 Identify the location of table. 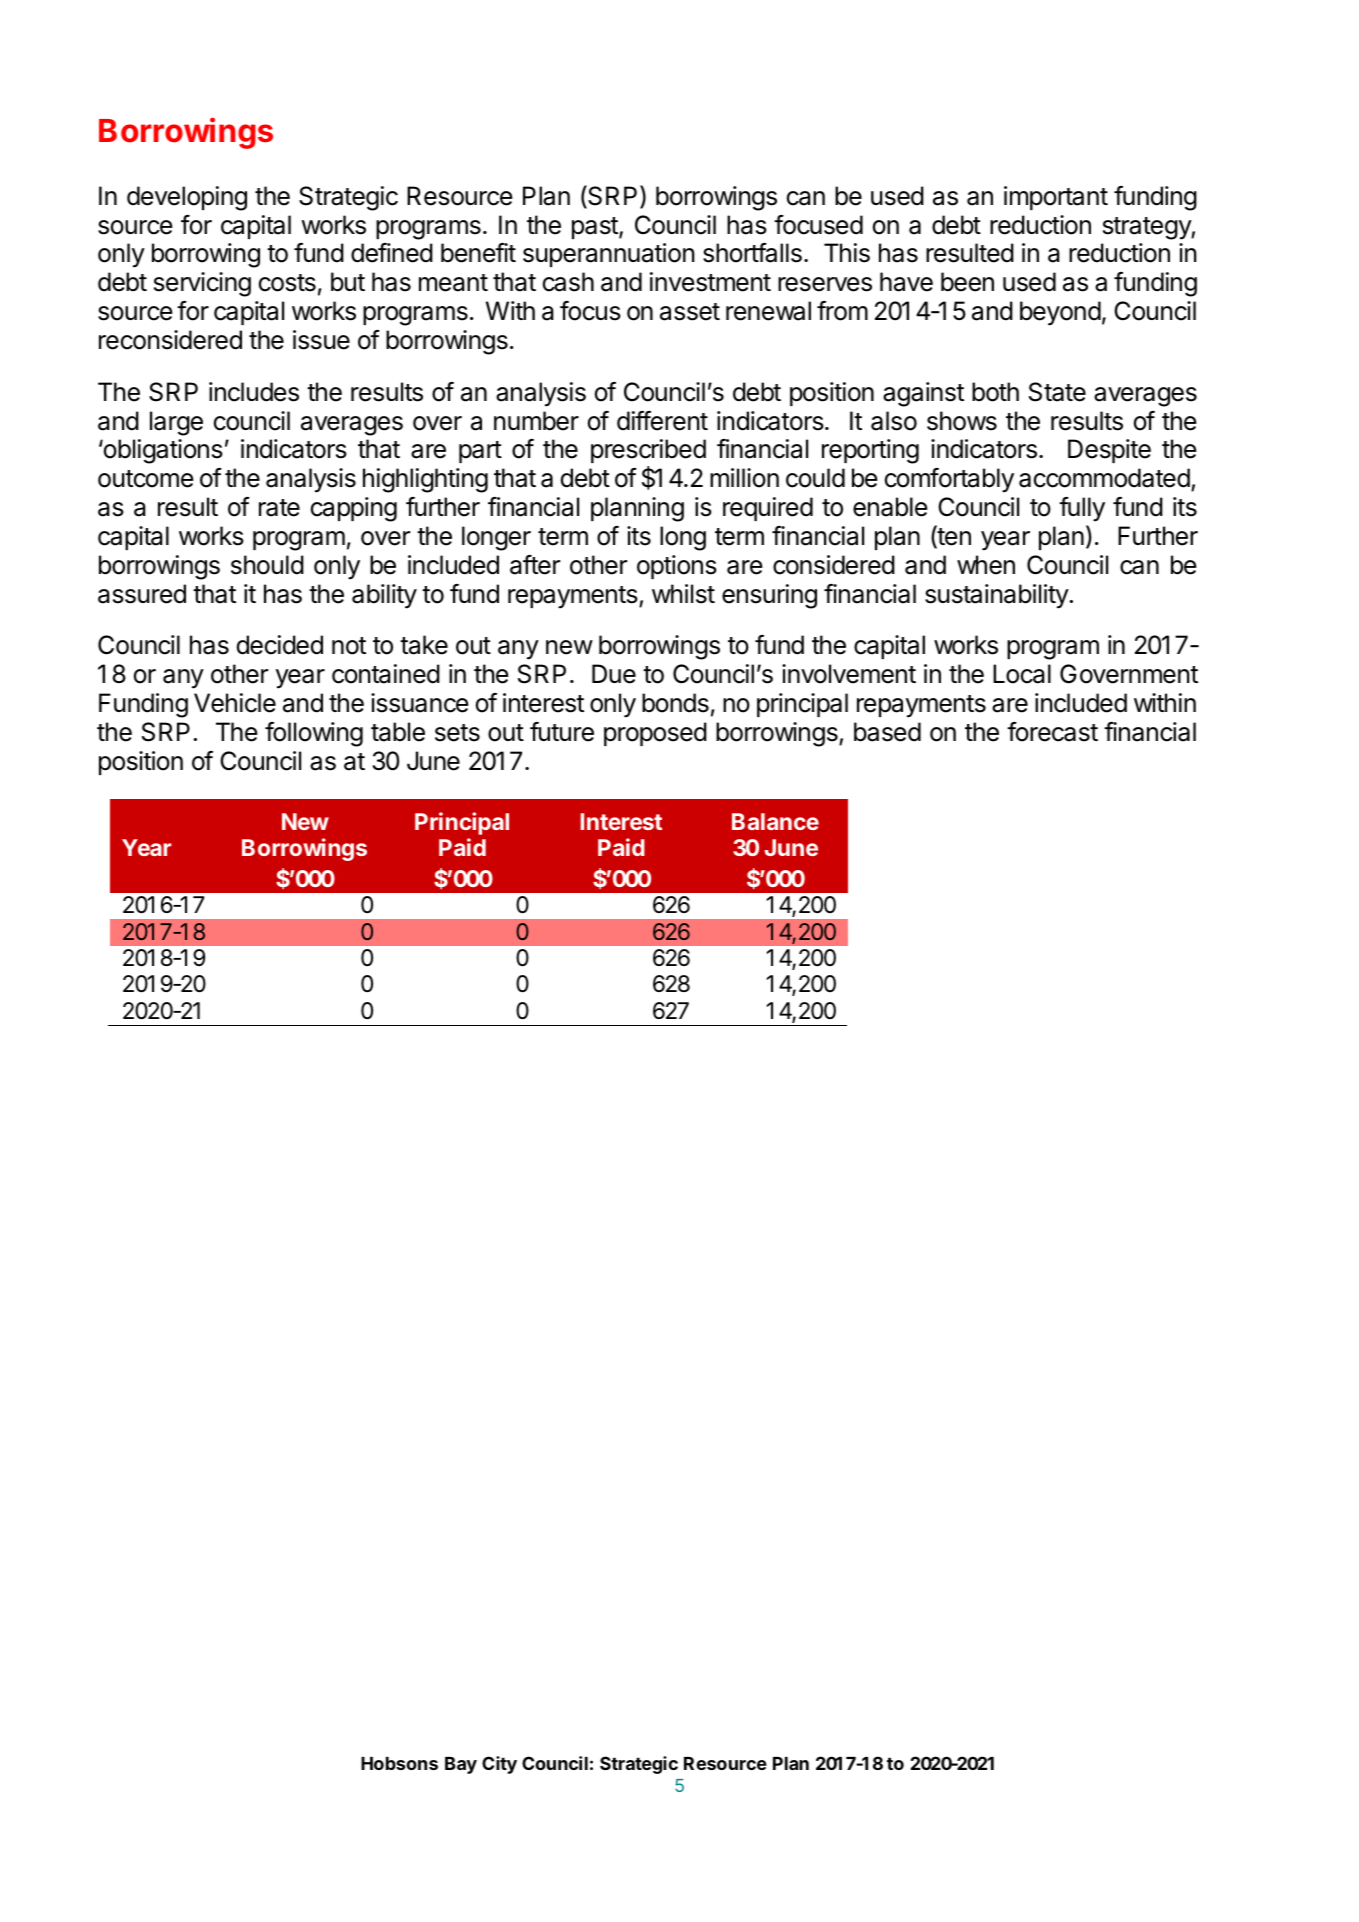
(398, 732).
